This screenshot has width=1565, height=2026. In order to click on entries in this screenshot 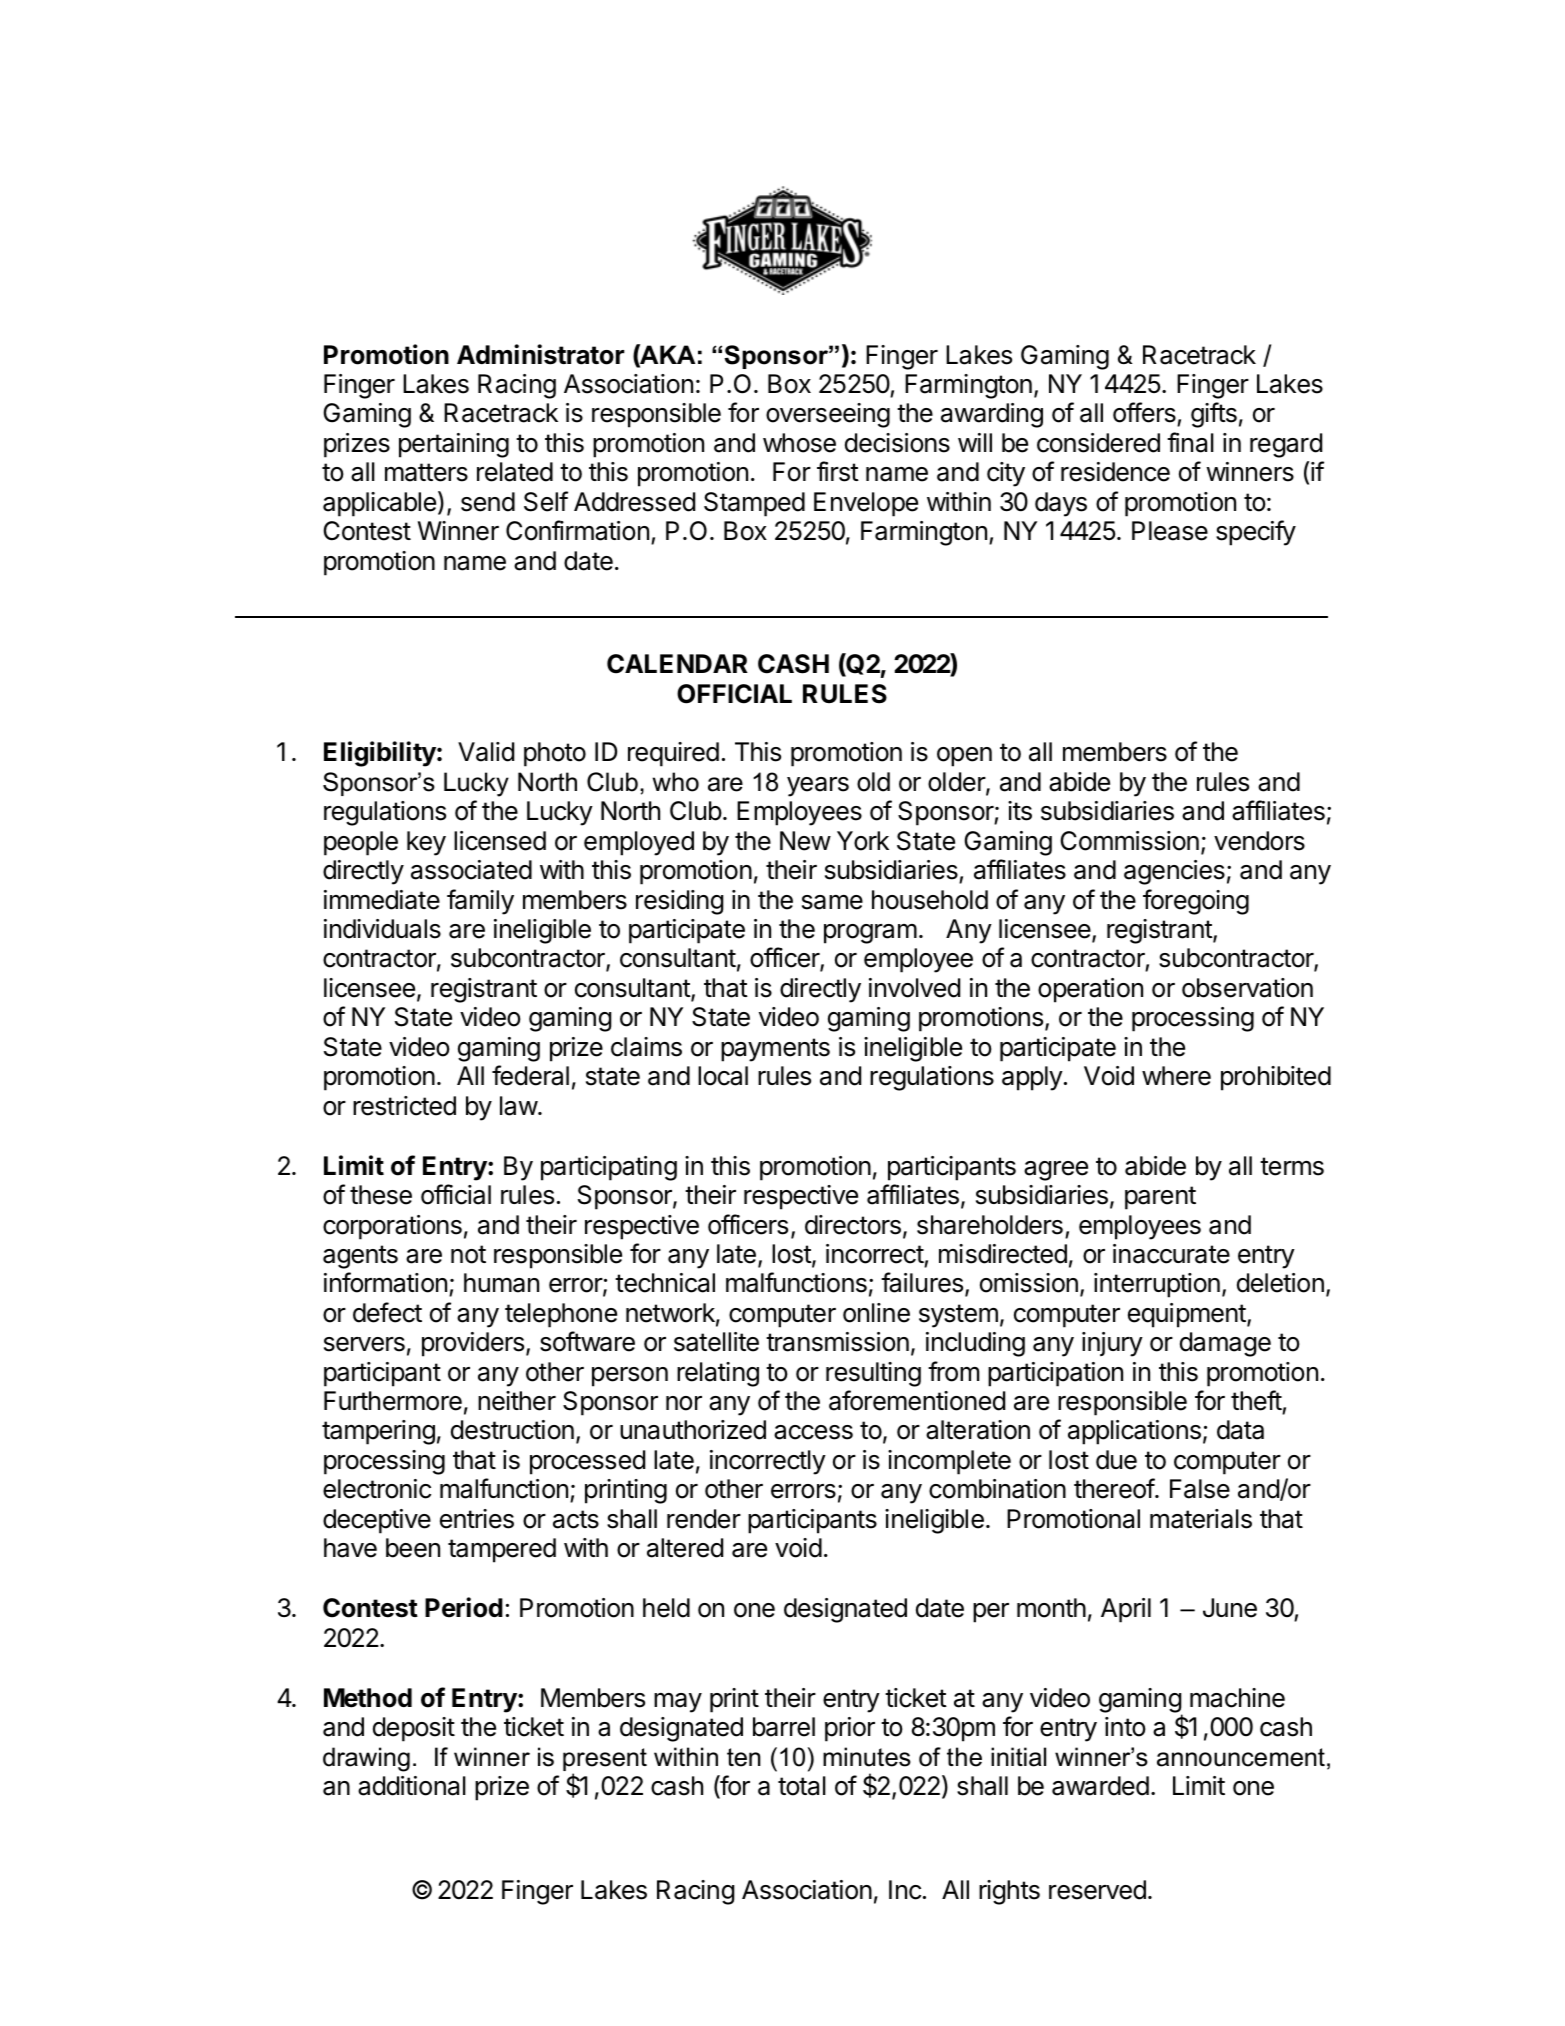, I will do `click(477, 1519)`.
